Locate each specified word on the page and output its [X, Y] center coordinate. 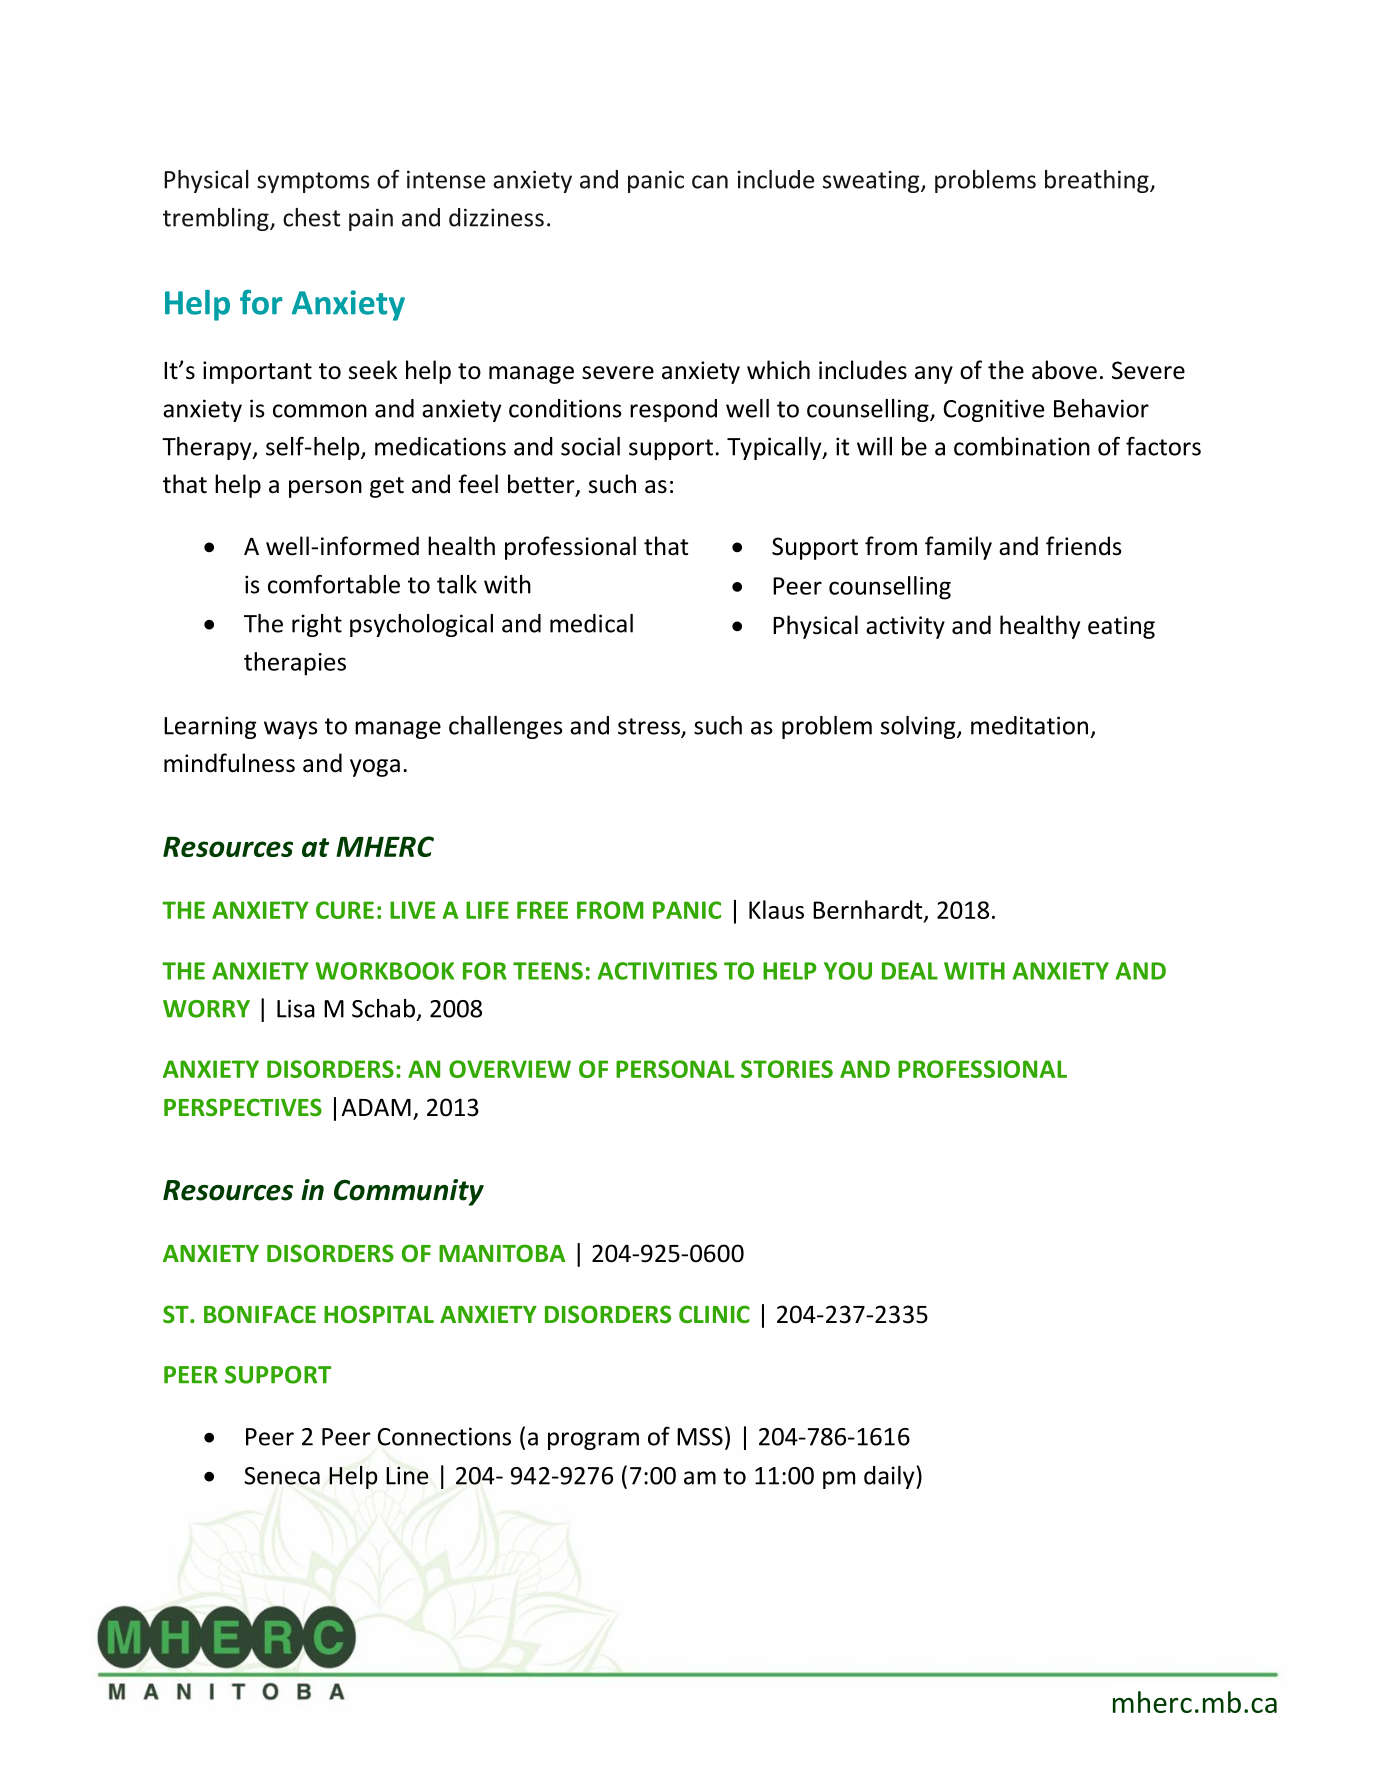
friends [1084, 546]
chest [311, 217]
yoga [375, 768]
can [710, 182]
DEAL [910, 971]
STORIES [787, 1069]
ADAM [376, 1107]
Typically [775, 448]
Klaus [776, 909]
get [387, 487]
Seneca [282, 1476]
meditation [1029, 725]
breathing [1098, 181]
